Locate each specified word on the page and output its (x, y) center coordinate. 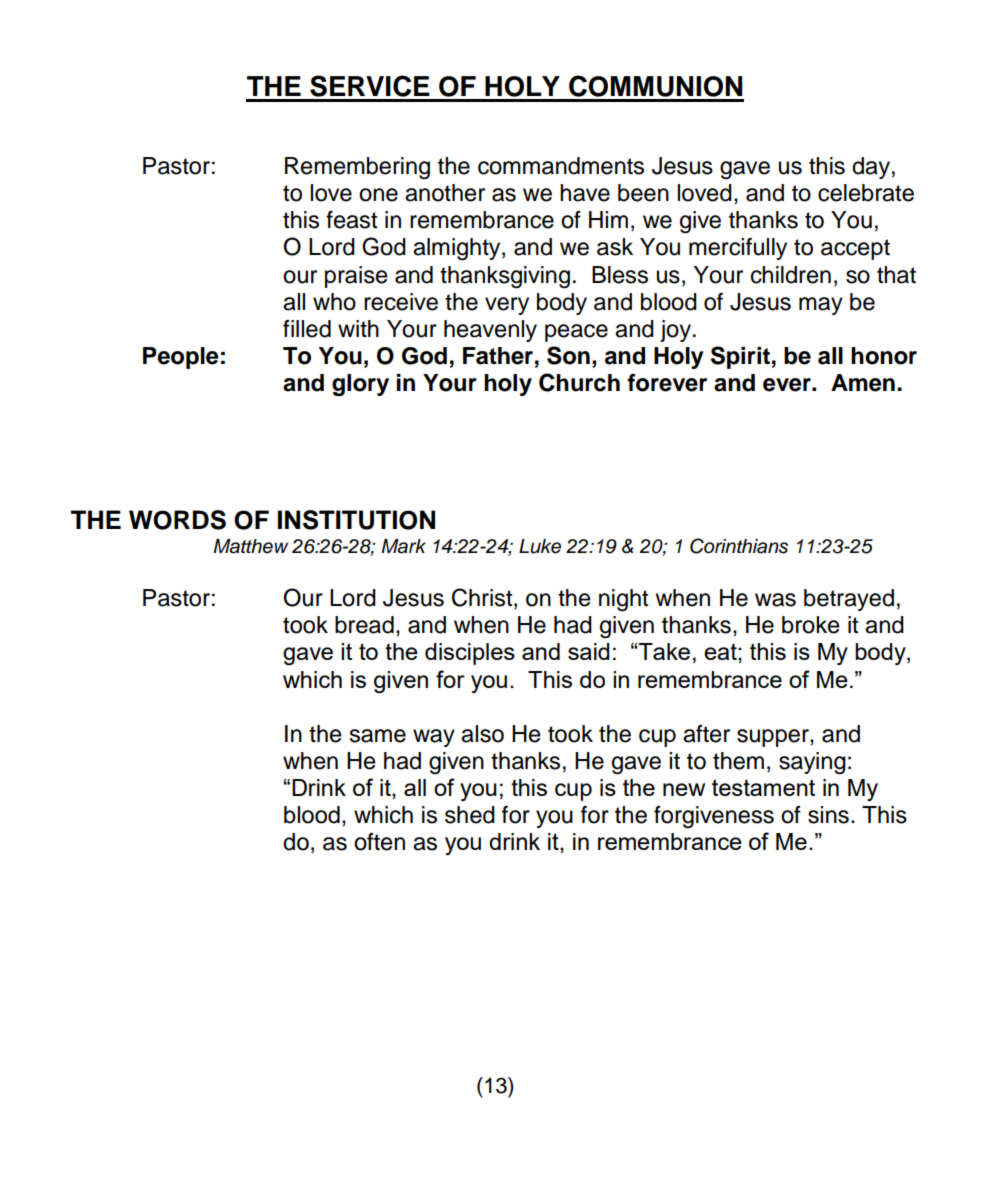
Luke (540, 546)
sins (828, 815)
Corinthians (739, 546)
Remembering (357, 168)
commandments (561, 166)
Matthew (250, 546)
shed (470, 815)
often (379, 842)
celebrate (866, 193)
